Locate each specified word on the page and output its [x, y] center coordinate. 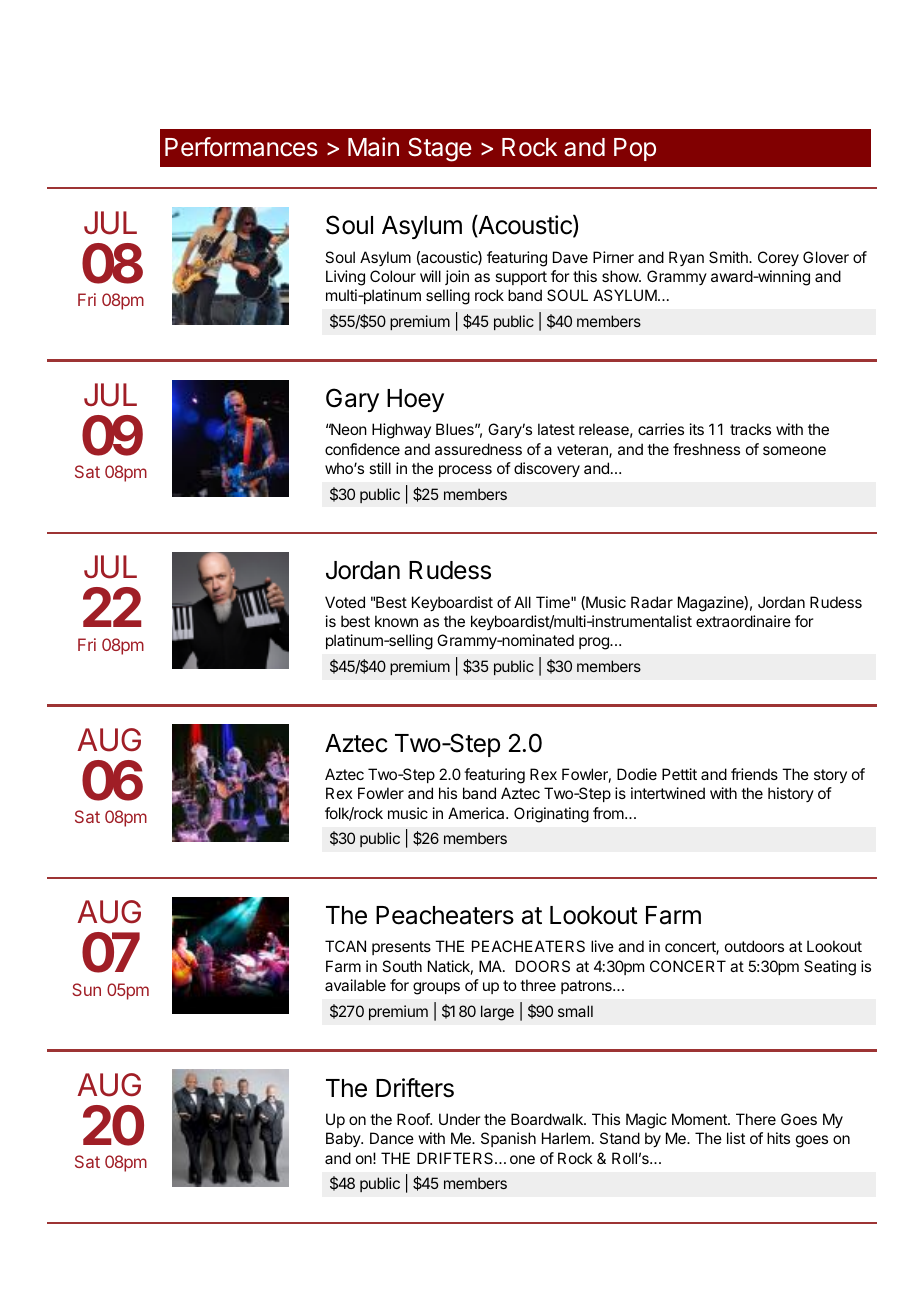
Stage [440, 149]
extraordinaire [743, 621]
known [396, 621]
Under [460, 1119]
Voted [345, 602]
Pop [635, 149]
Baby [344, 1139]
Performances [241, 147]
